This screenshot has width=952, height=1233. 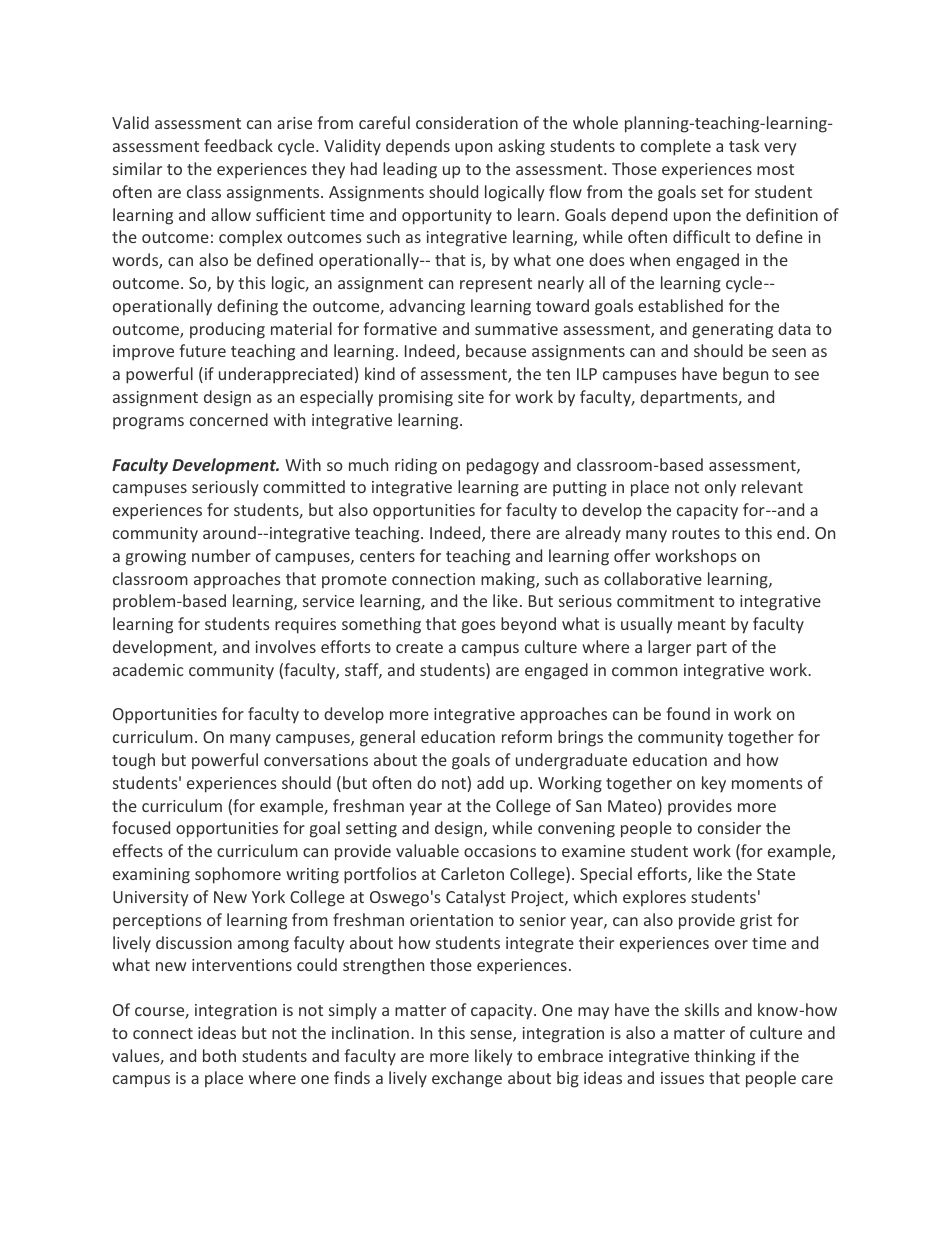 What do you see at coordinates (133, 761) in the screenshot?
I see `tough` at bounding box center [133, 761].
